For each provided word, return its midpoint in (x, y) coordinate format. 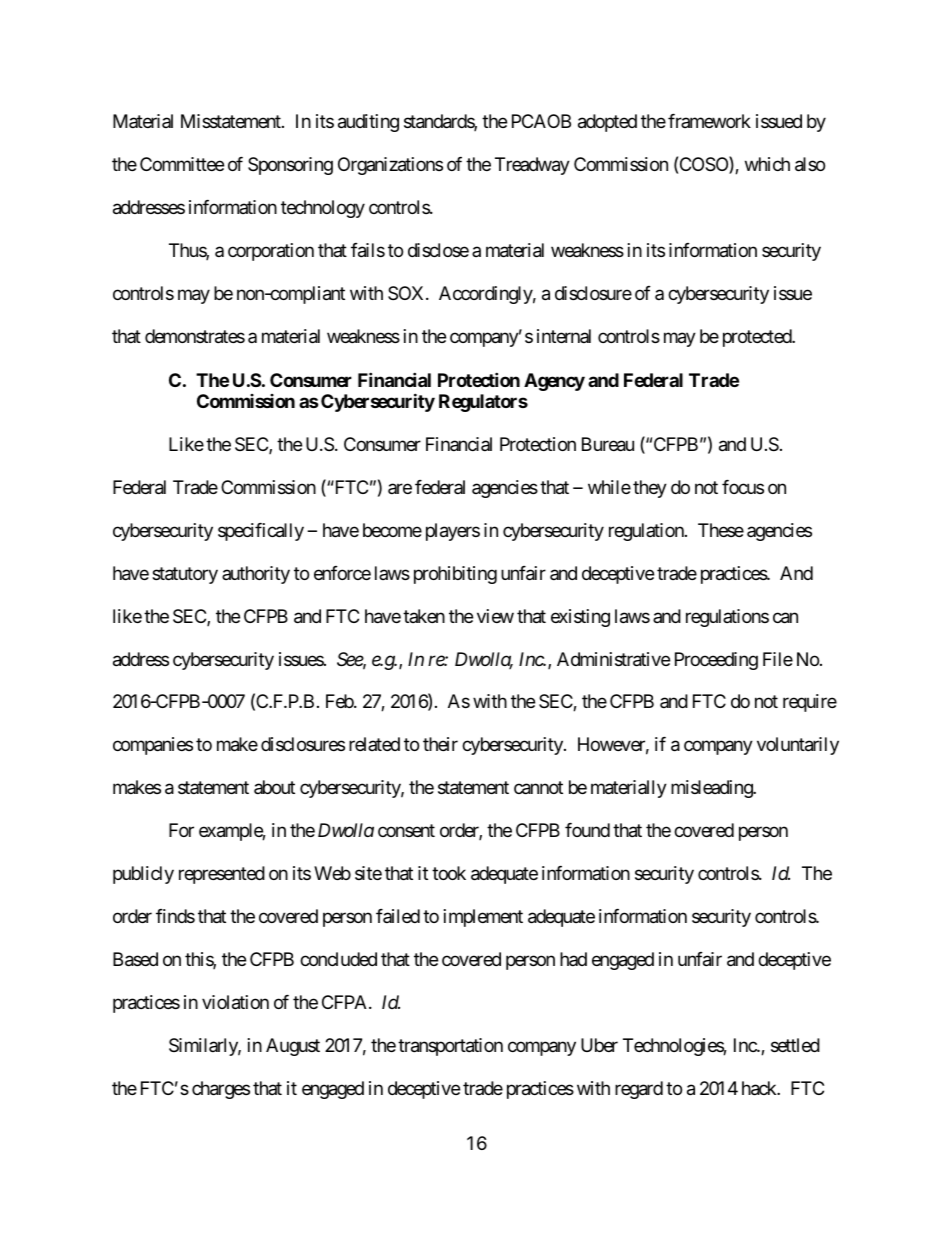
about (274, 787)
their (440, 744)
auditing (368, 123)
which (767, 164)
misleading (712, 789)
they (650, 489)
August (293, 1047)
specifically (261, 532)
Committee (182, 164)
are (400, 488)
